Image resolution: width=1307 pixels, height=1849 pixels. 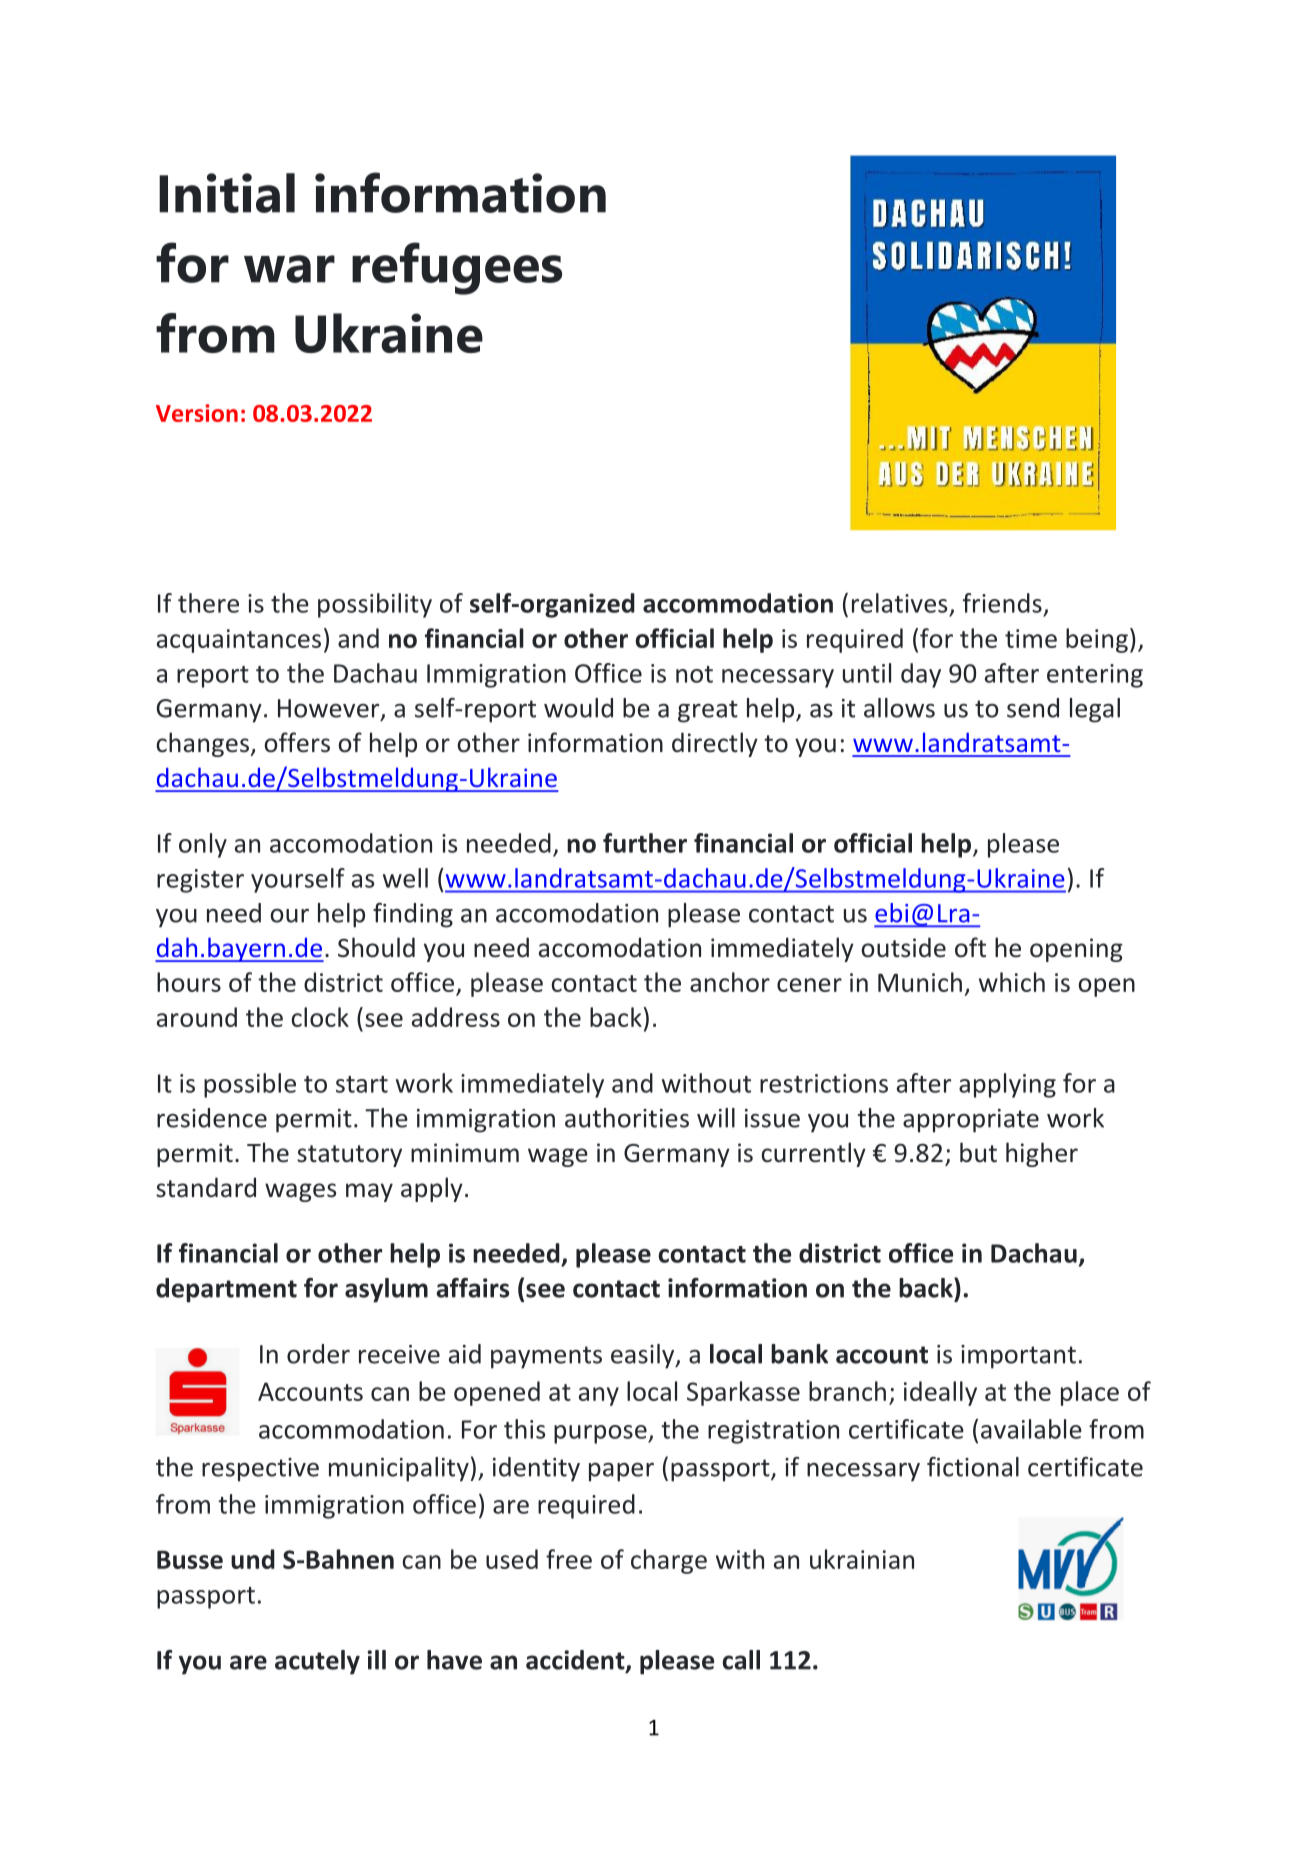 What do you see at coordinates (317, 1662) in the screenshot?
I see `acutely` at bounding box center [317, 1662].
